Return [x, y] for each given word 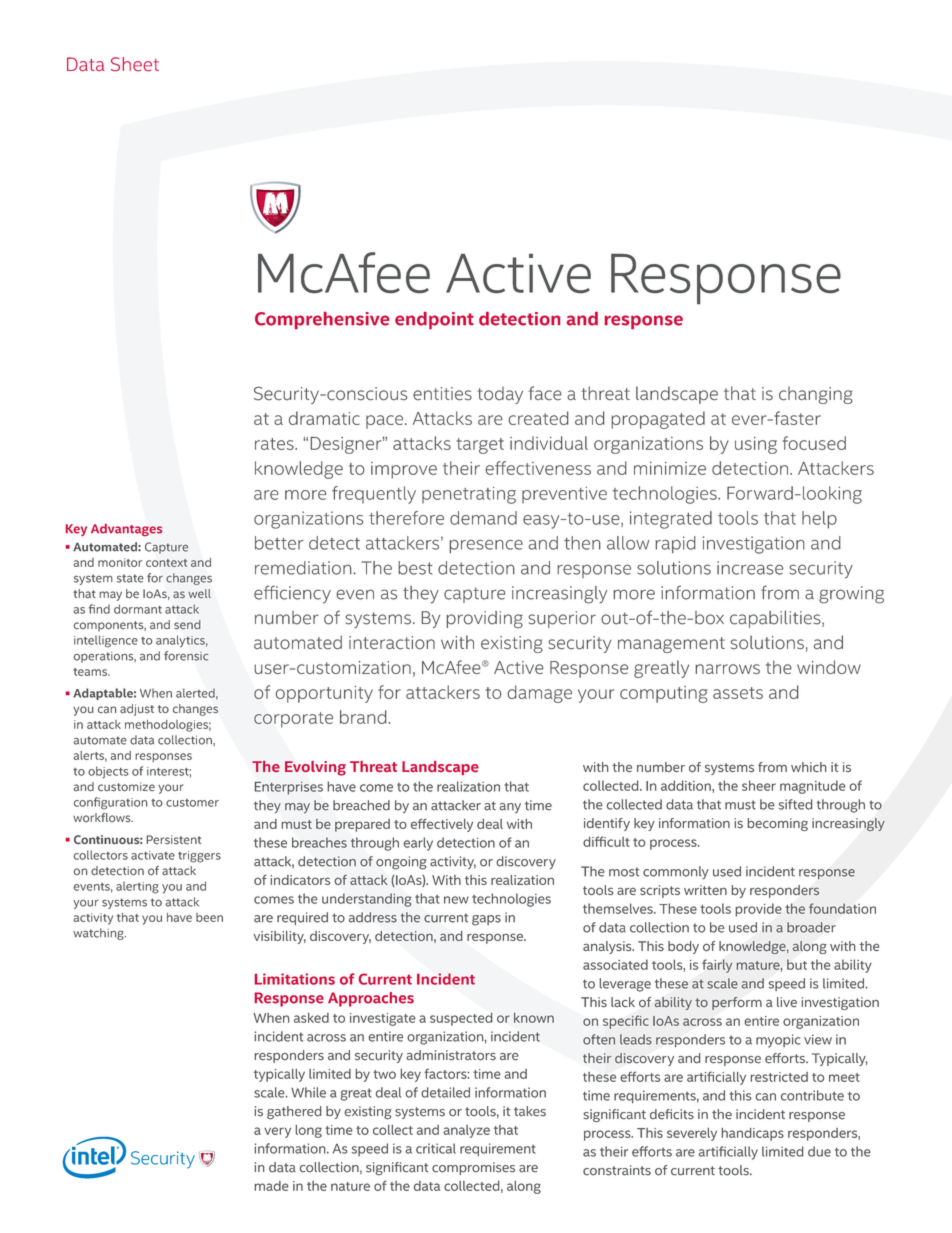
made [272, 1186]
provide [758, 910]
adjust [137, 710]
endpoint [434, 320]
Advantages [126, 530]
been [209, 917]
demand [483, 518]
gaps [486, 920]
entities [442, 394]
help [819, 520]
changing [816, 395]
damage [540, 694]
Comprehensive [322, 320]
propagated [658, 420]
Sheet [135, 64]
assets [738, 693]
